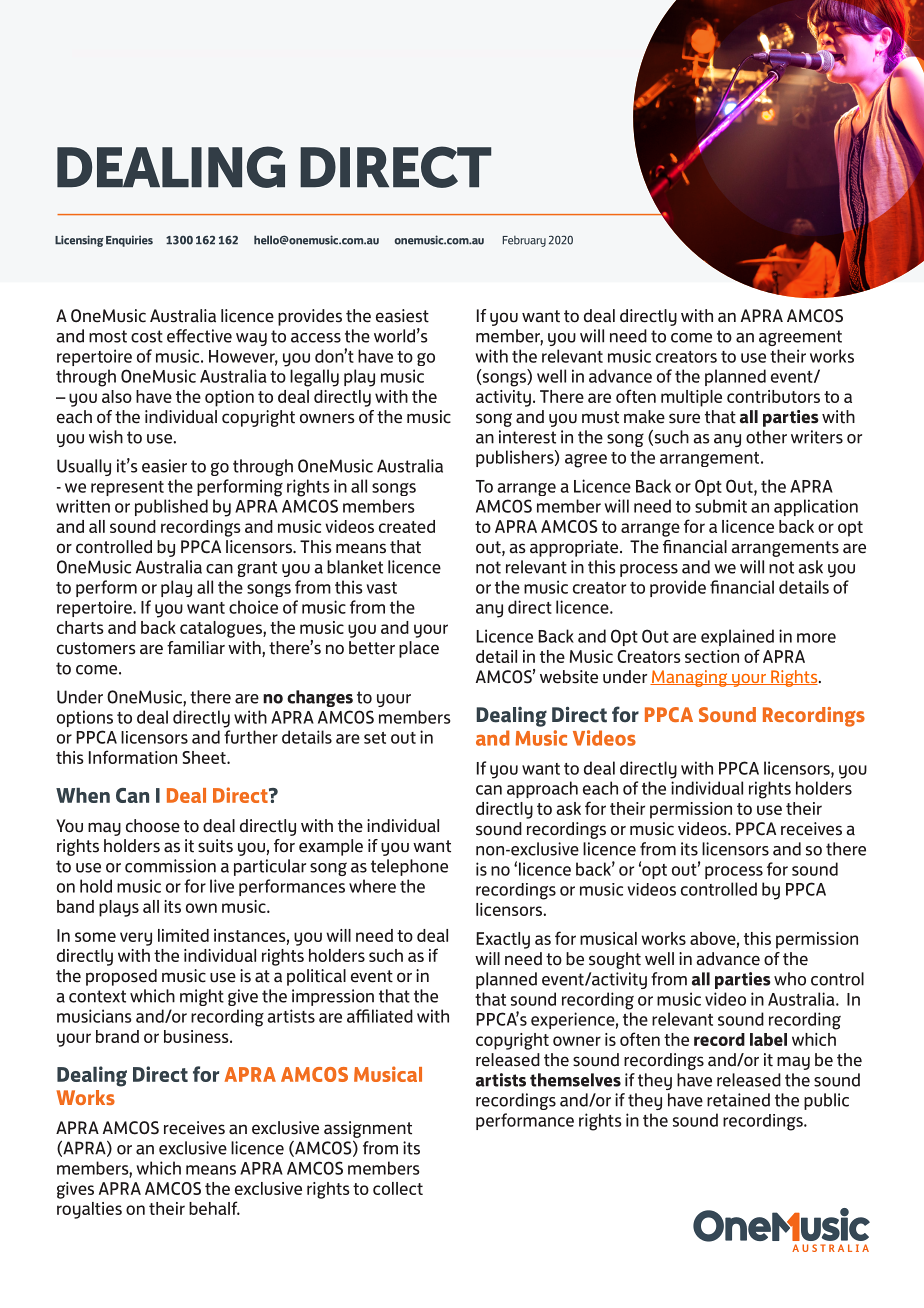 The height and width of the screenshot is (1308, 924). Describe the element at coordinates (773, 396) in the screenshot. I see `contributors` at that location.
